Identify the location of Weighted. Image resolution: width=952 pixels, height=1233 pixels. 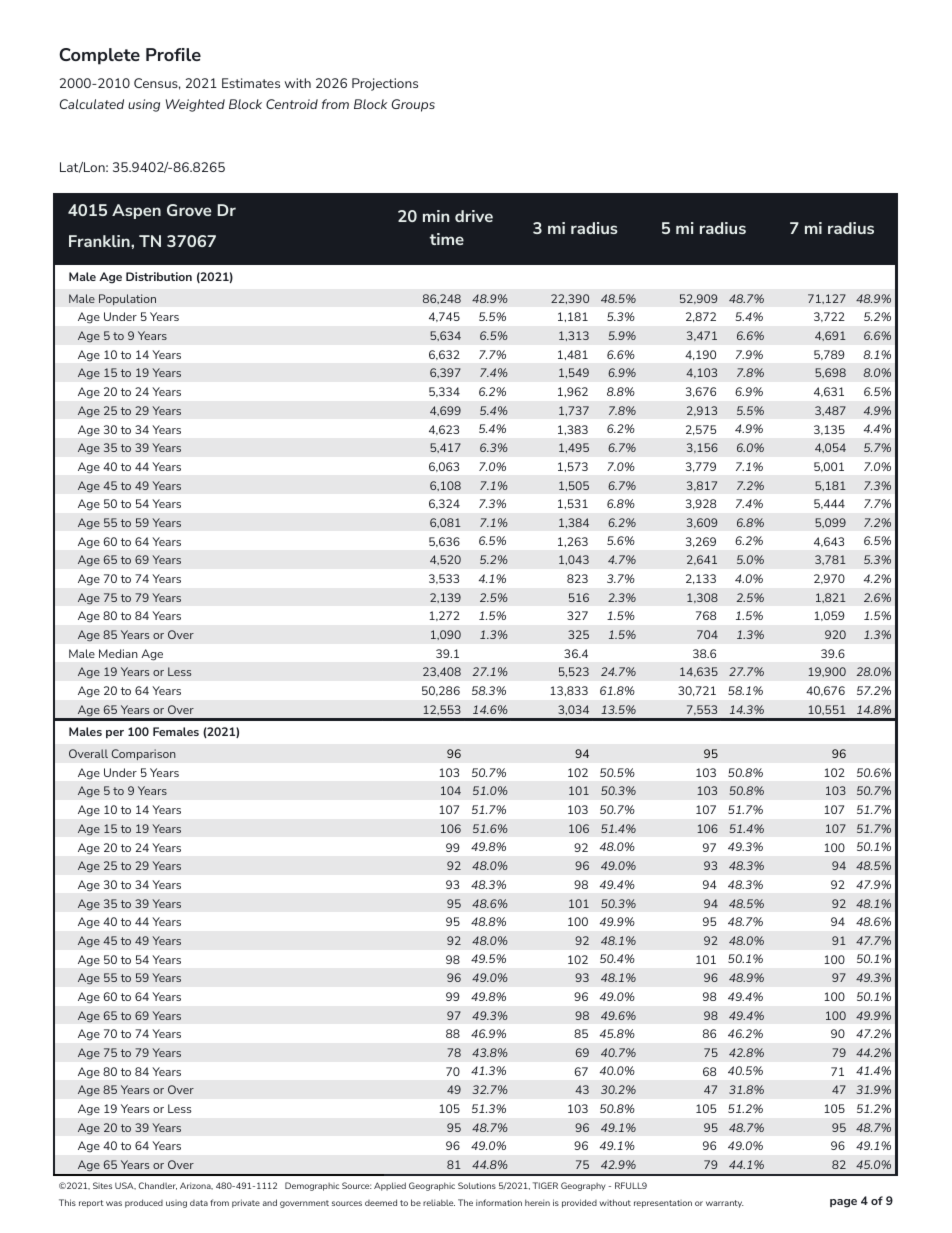
(195, 105).
